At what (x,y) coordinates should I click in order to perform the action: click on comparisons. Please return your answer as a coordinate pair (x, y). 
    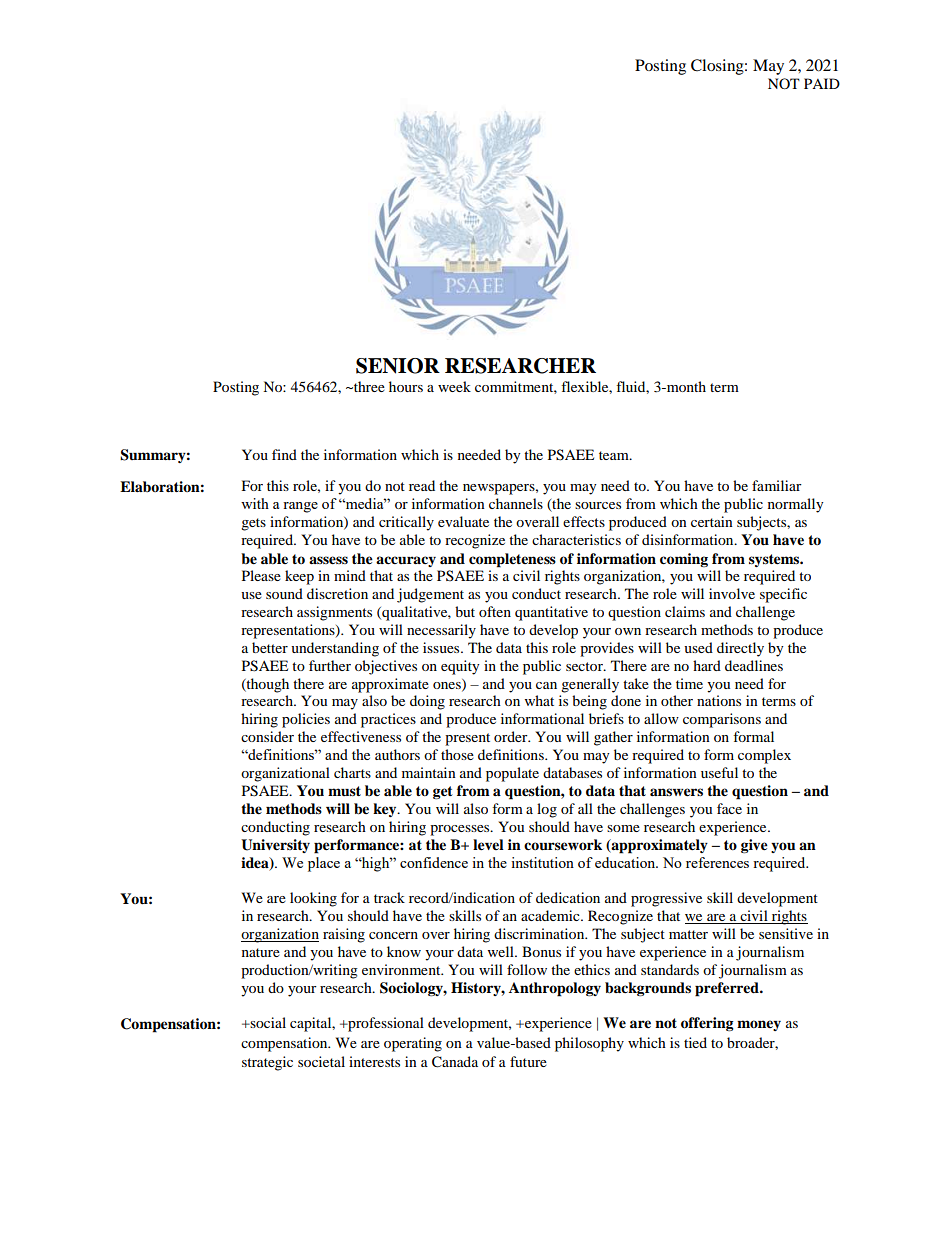
    Looking at the image, I should click on (722, 720).
